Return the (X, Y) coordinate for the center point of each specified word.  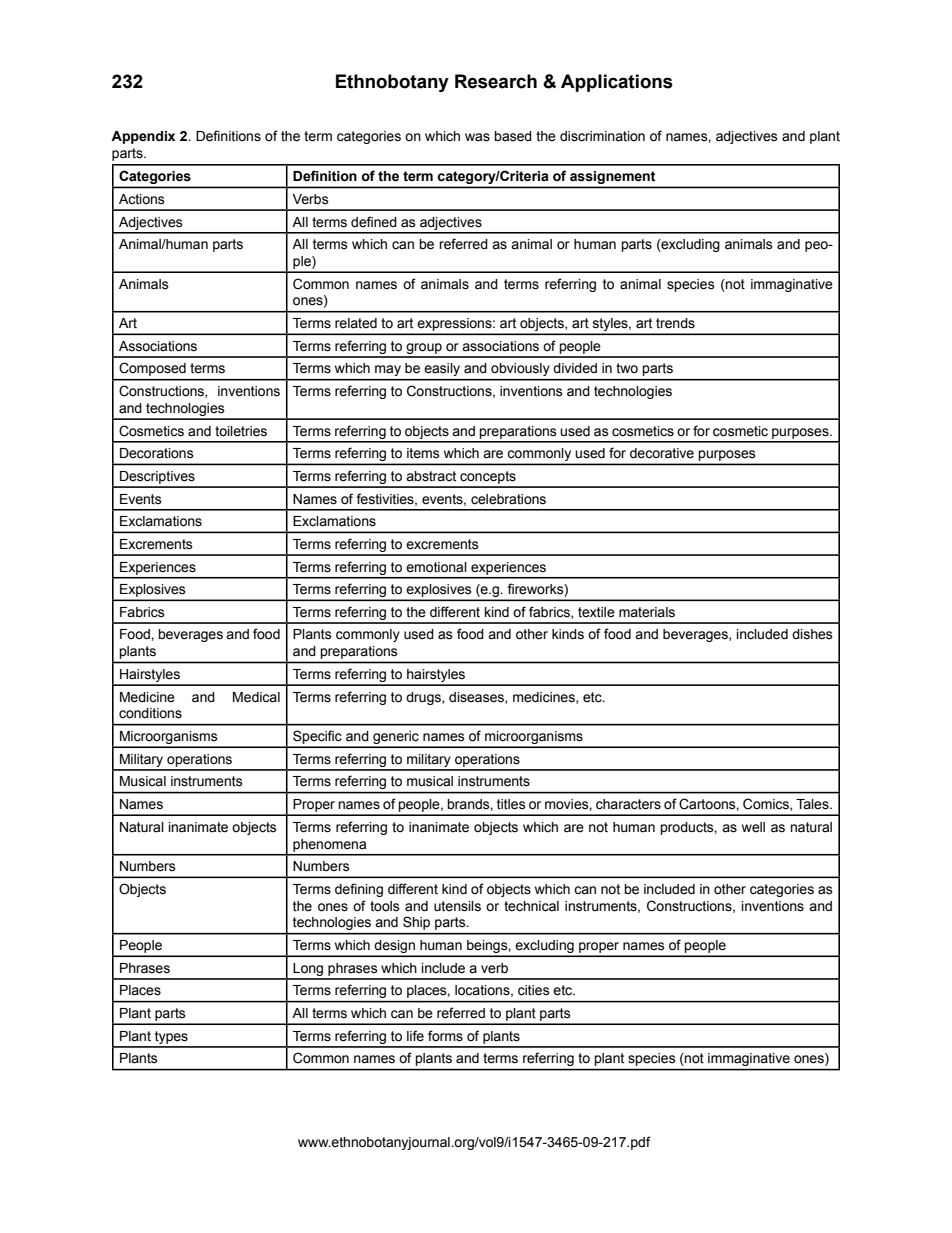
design (395, 948)
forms (445, 1036)
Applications (617, 83)
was (477, 137)
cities (534, 990)
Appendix (143, 137)
